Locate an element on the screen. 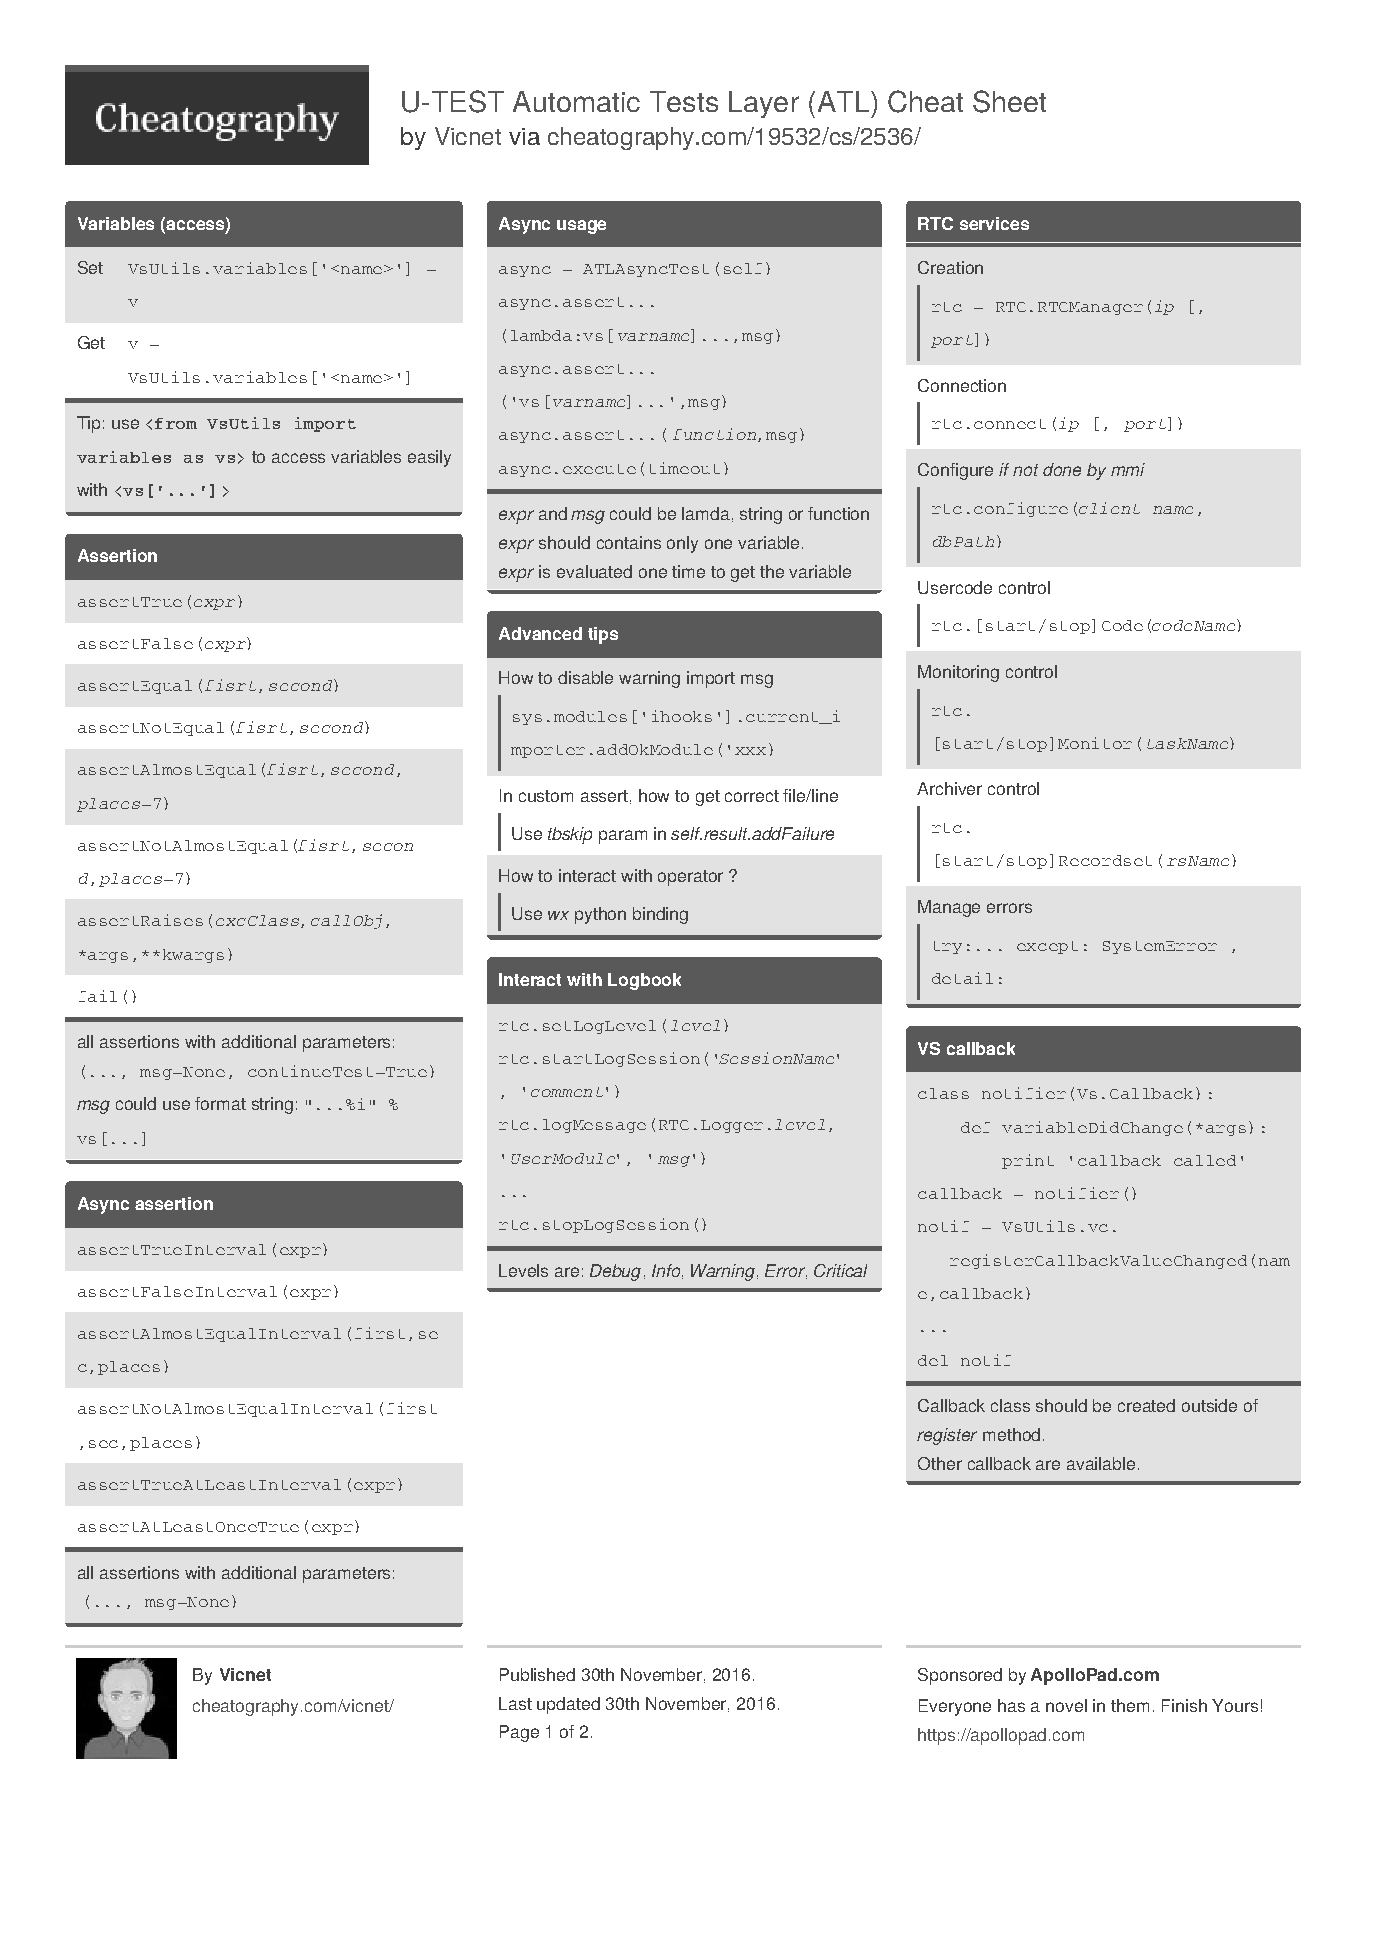 This screenshot has height=1946, width=1375. format is located at coordinates (220, 1103).
